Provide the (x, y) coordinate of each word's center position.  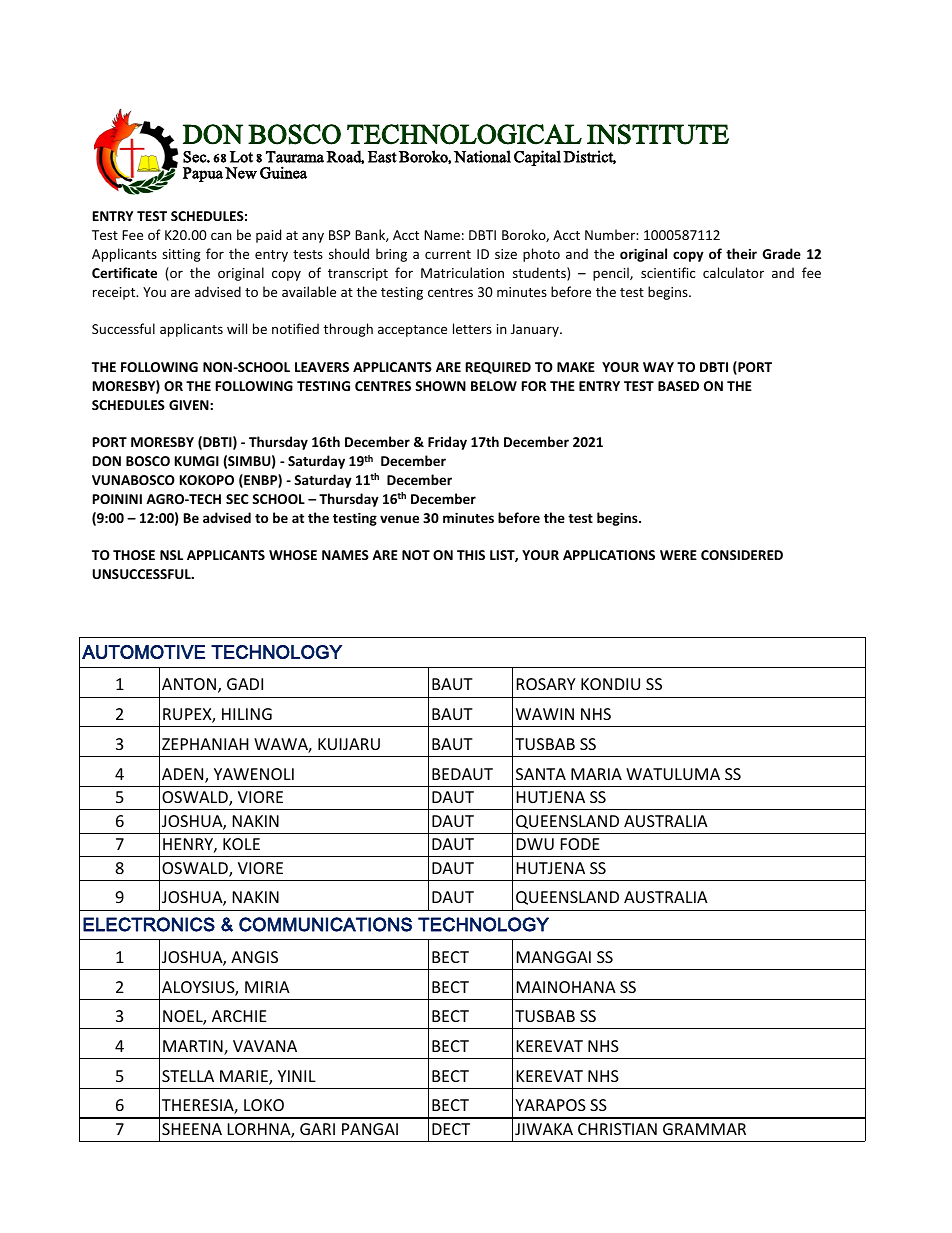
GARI (317, 1129)
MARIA (596, 774)
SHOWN (440, 386)
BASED (678, 386)
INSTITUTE (658, 134)
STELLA (188, 1076)
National (482, 156)
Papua (203, 174)
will (237, 328)
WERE (678, 555)
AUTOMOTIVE (143, 652)
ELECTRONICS (149, 924)
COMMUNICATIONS (325, 924)
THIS (471, 555)
